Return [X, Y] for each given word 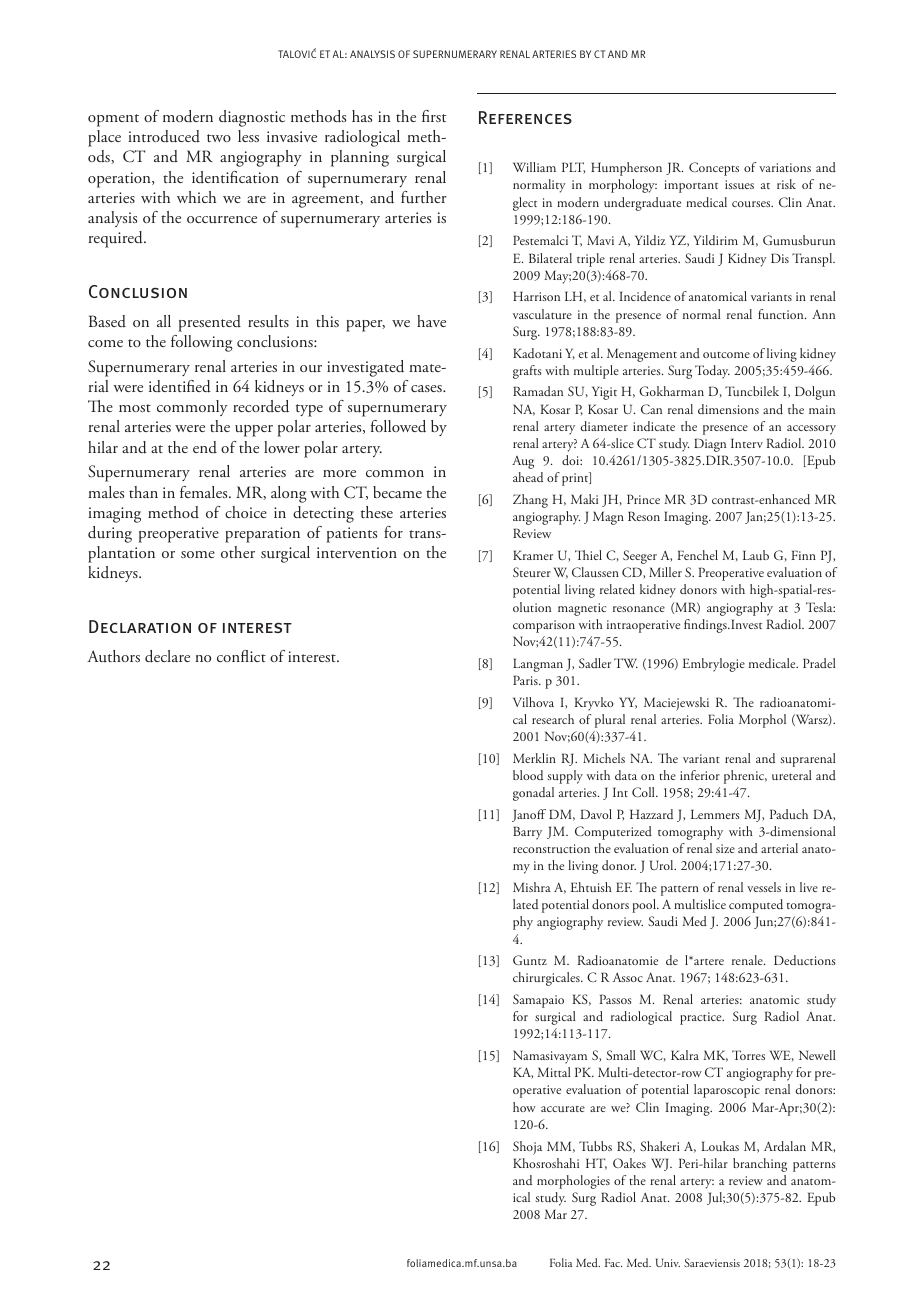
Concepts [714, 169]
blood [528, 775]
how [524, 1107]
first [434, 116]
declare [167, 656]
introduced [164, 136]
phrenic [745, 777]
